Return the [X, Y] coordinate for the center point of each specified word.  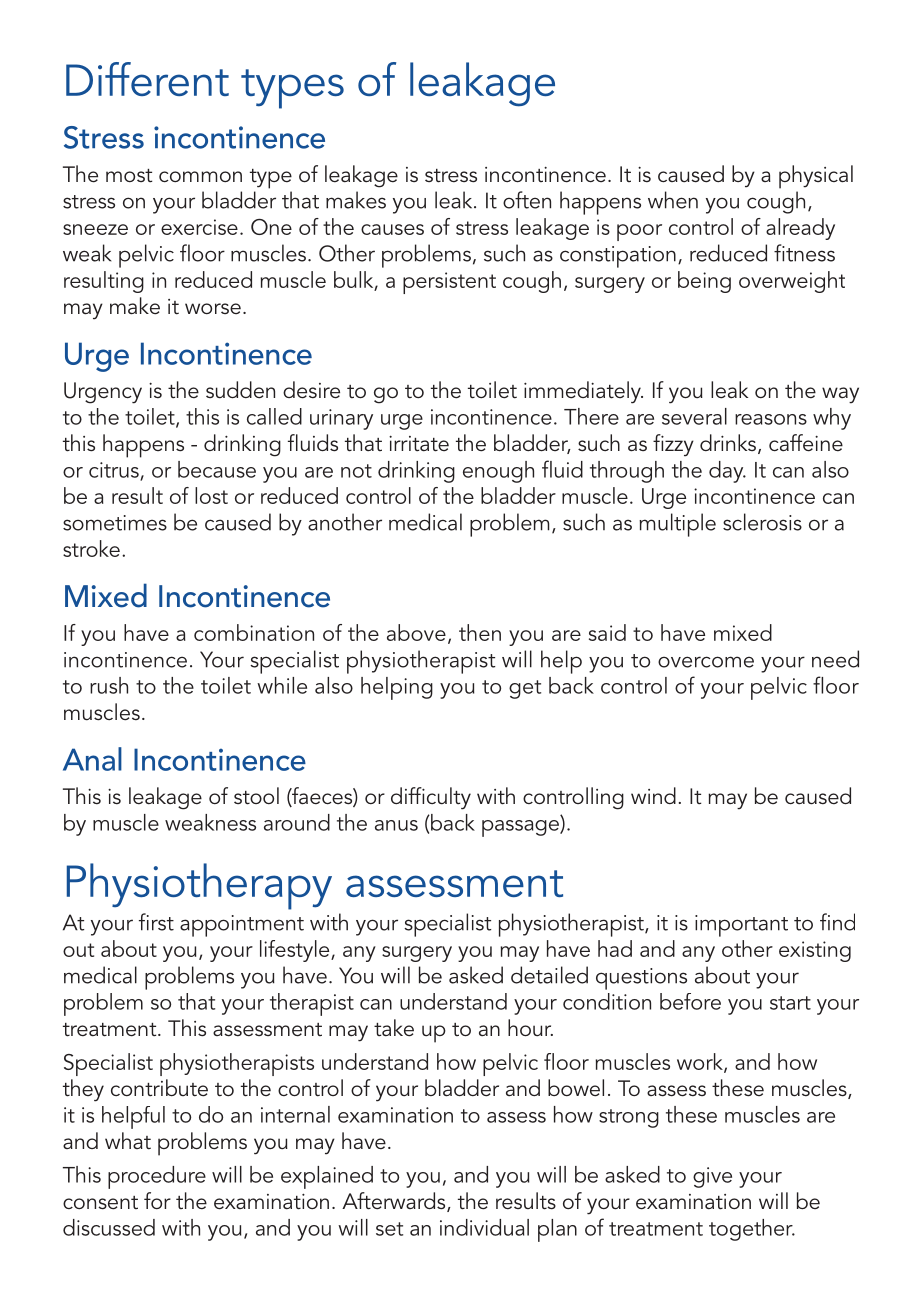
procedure [157, 1177]
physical [816, 177]
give [712, 1177]
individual [484, 1227]
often [527, 200]
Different [147, 79]
